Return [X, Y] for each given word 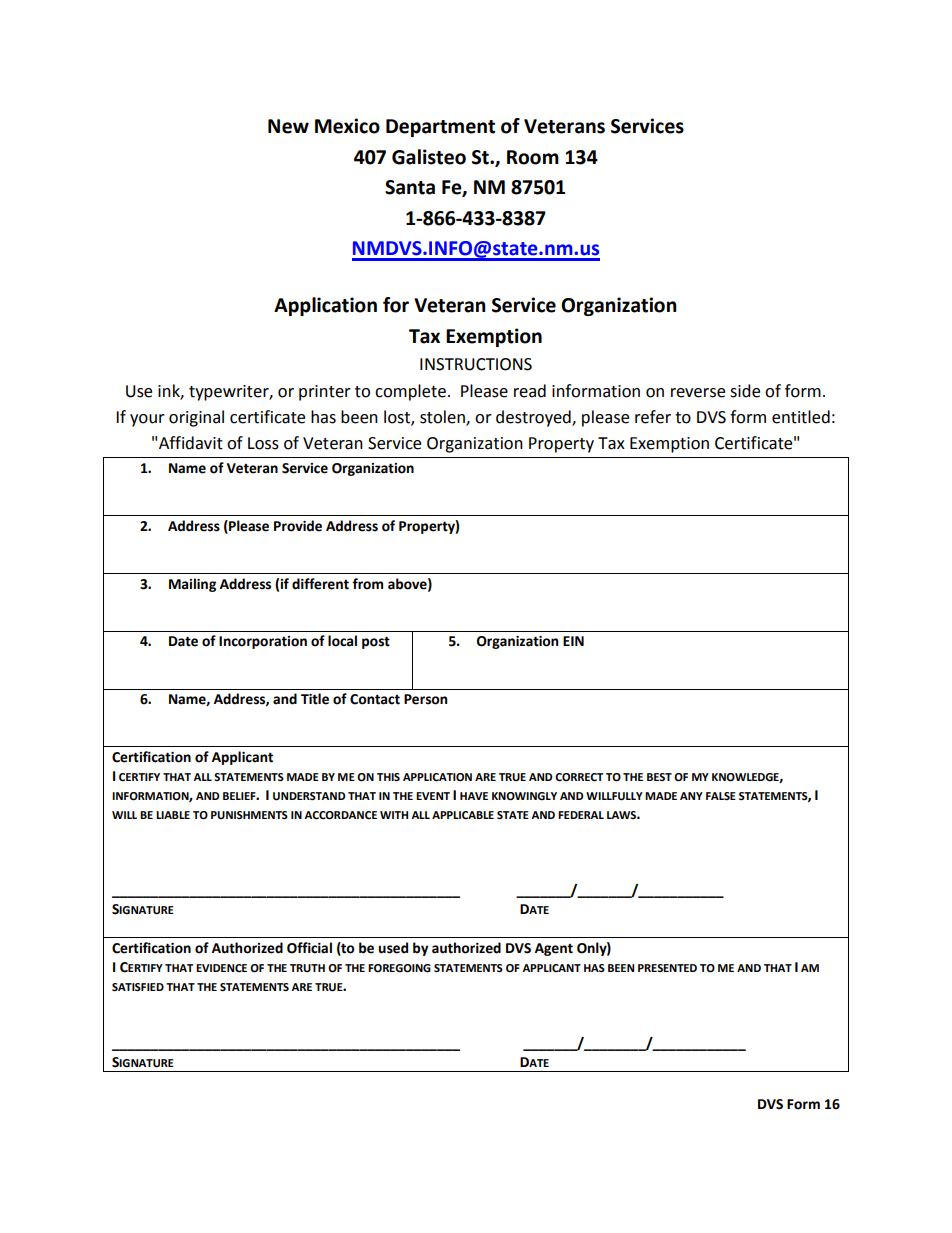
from [367, 584]
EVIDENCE [221, 968]
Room [533, 157]
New [288, 126]
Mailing [192, 585]
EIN [573, 641]
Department [440, 128]
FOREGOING [399, 968]
